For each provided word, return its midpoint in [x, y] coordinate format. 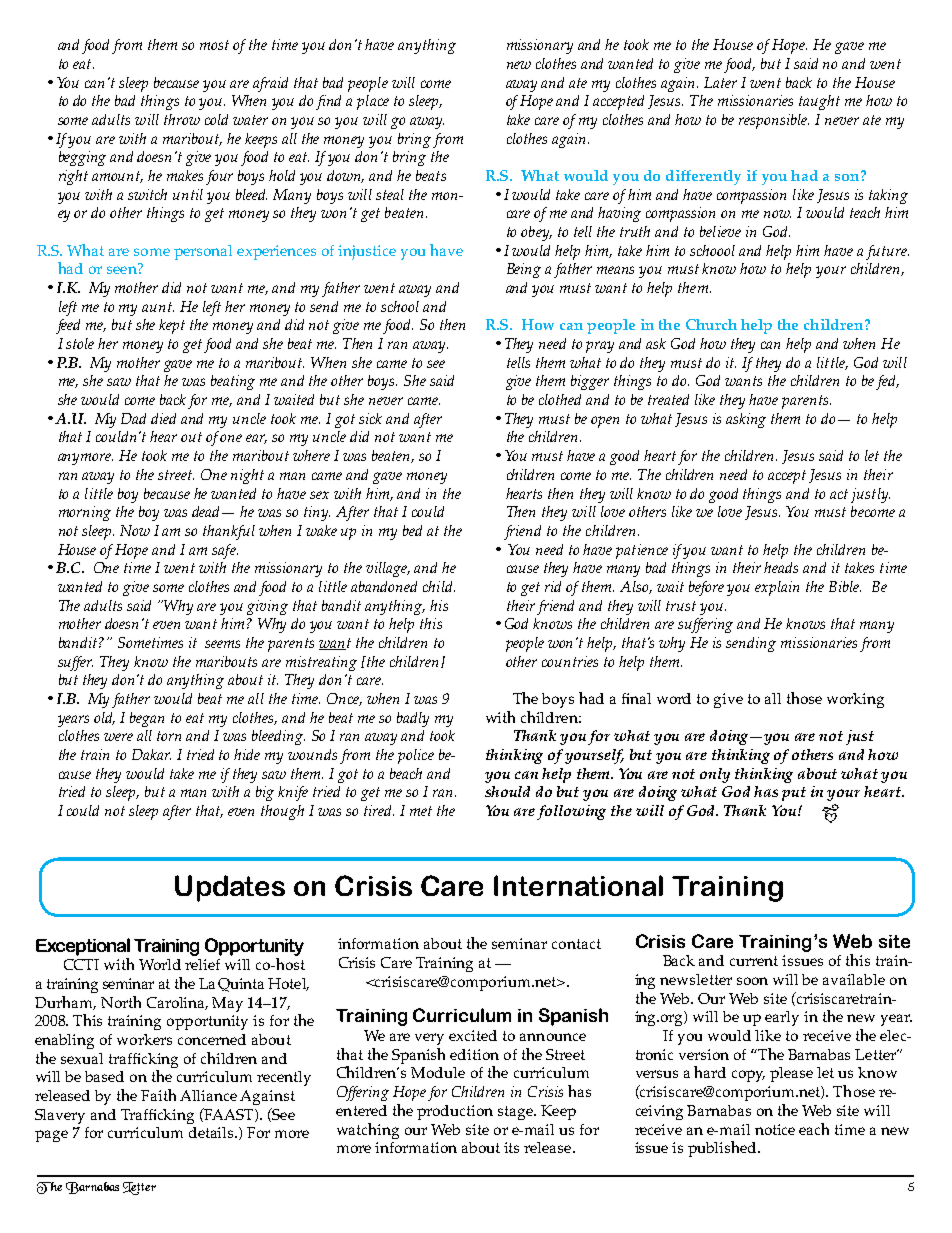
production [455, 1112]
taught [819, 102]
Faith [158, 1095]
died [163, 418]
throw [182, 119]
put [794, 794]
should [507, 791]
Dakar [151, 754]
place [373, 102]
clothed [560, 399]
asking [746, 420]
